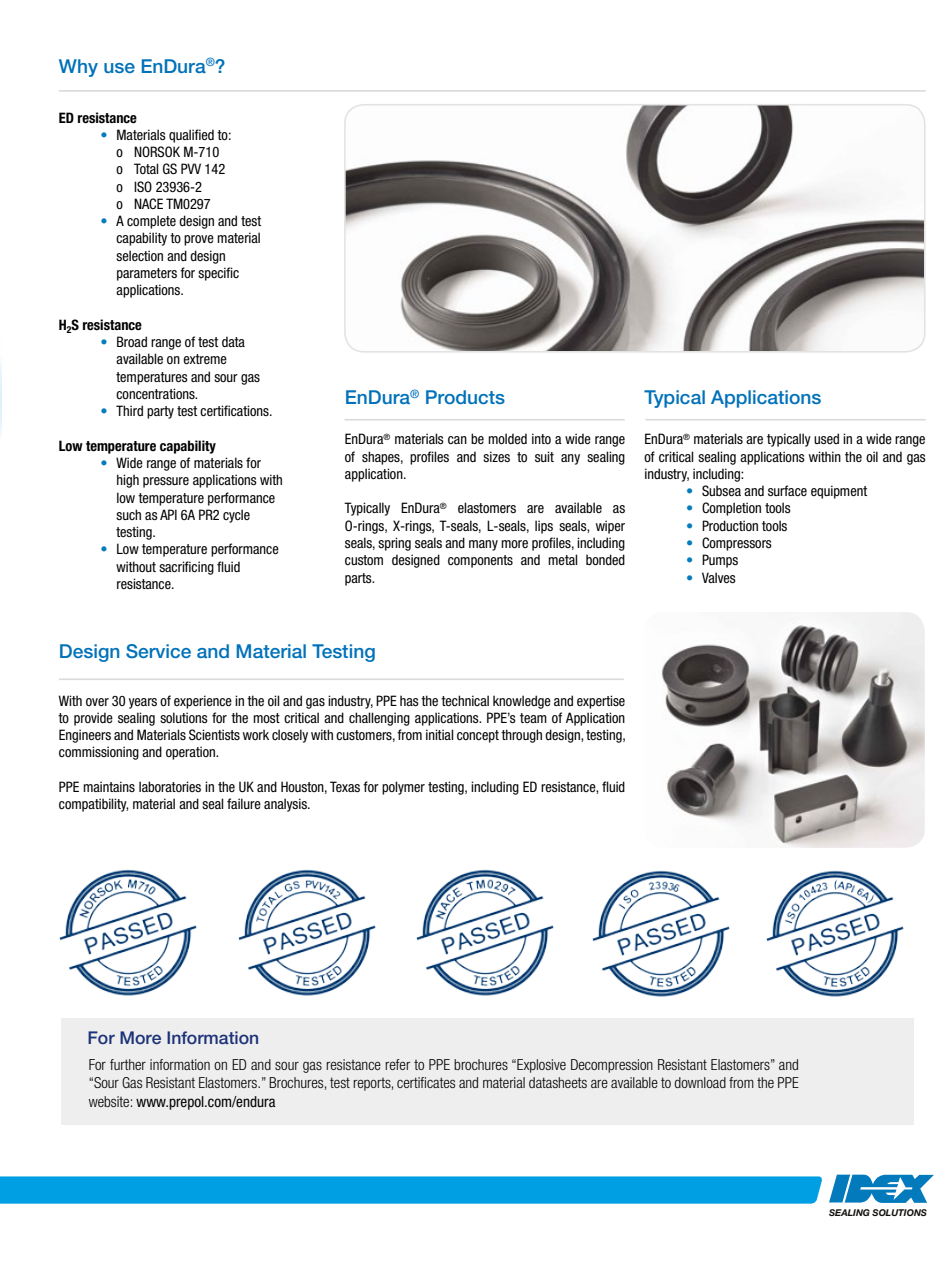 This screenshot has height=1265, width=952. What do you see at coordinates (146, 168) in the screenshot?
I see `Total` at bounding box center [146, 168].
